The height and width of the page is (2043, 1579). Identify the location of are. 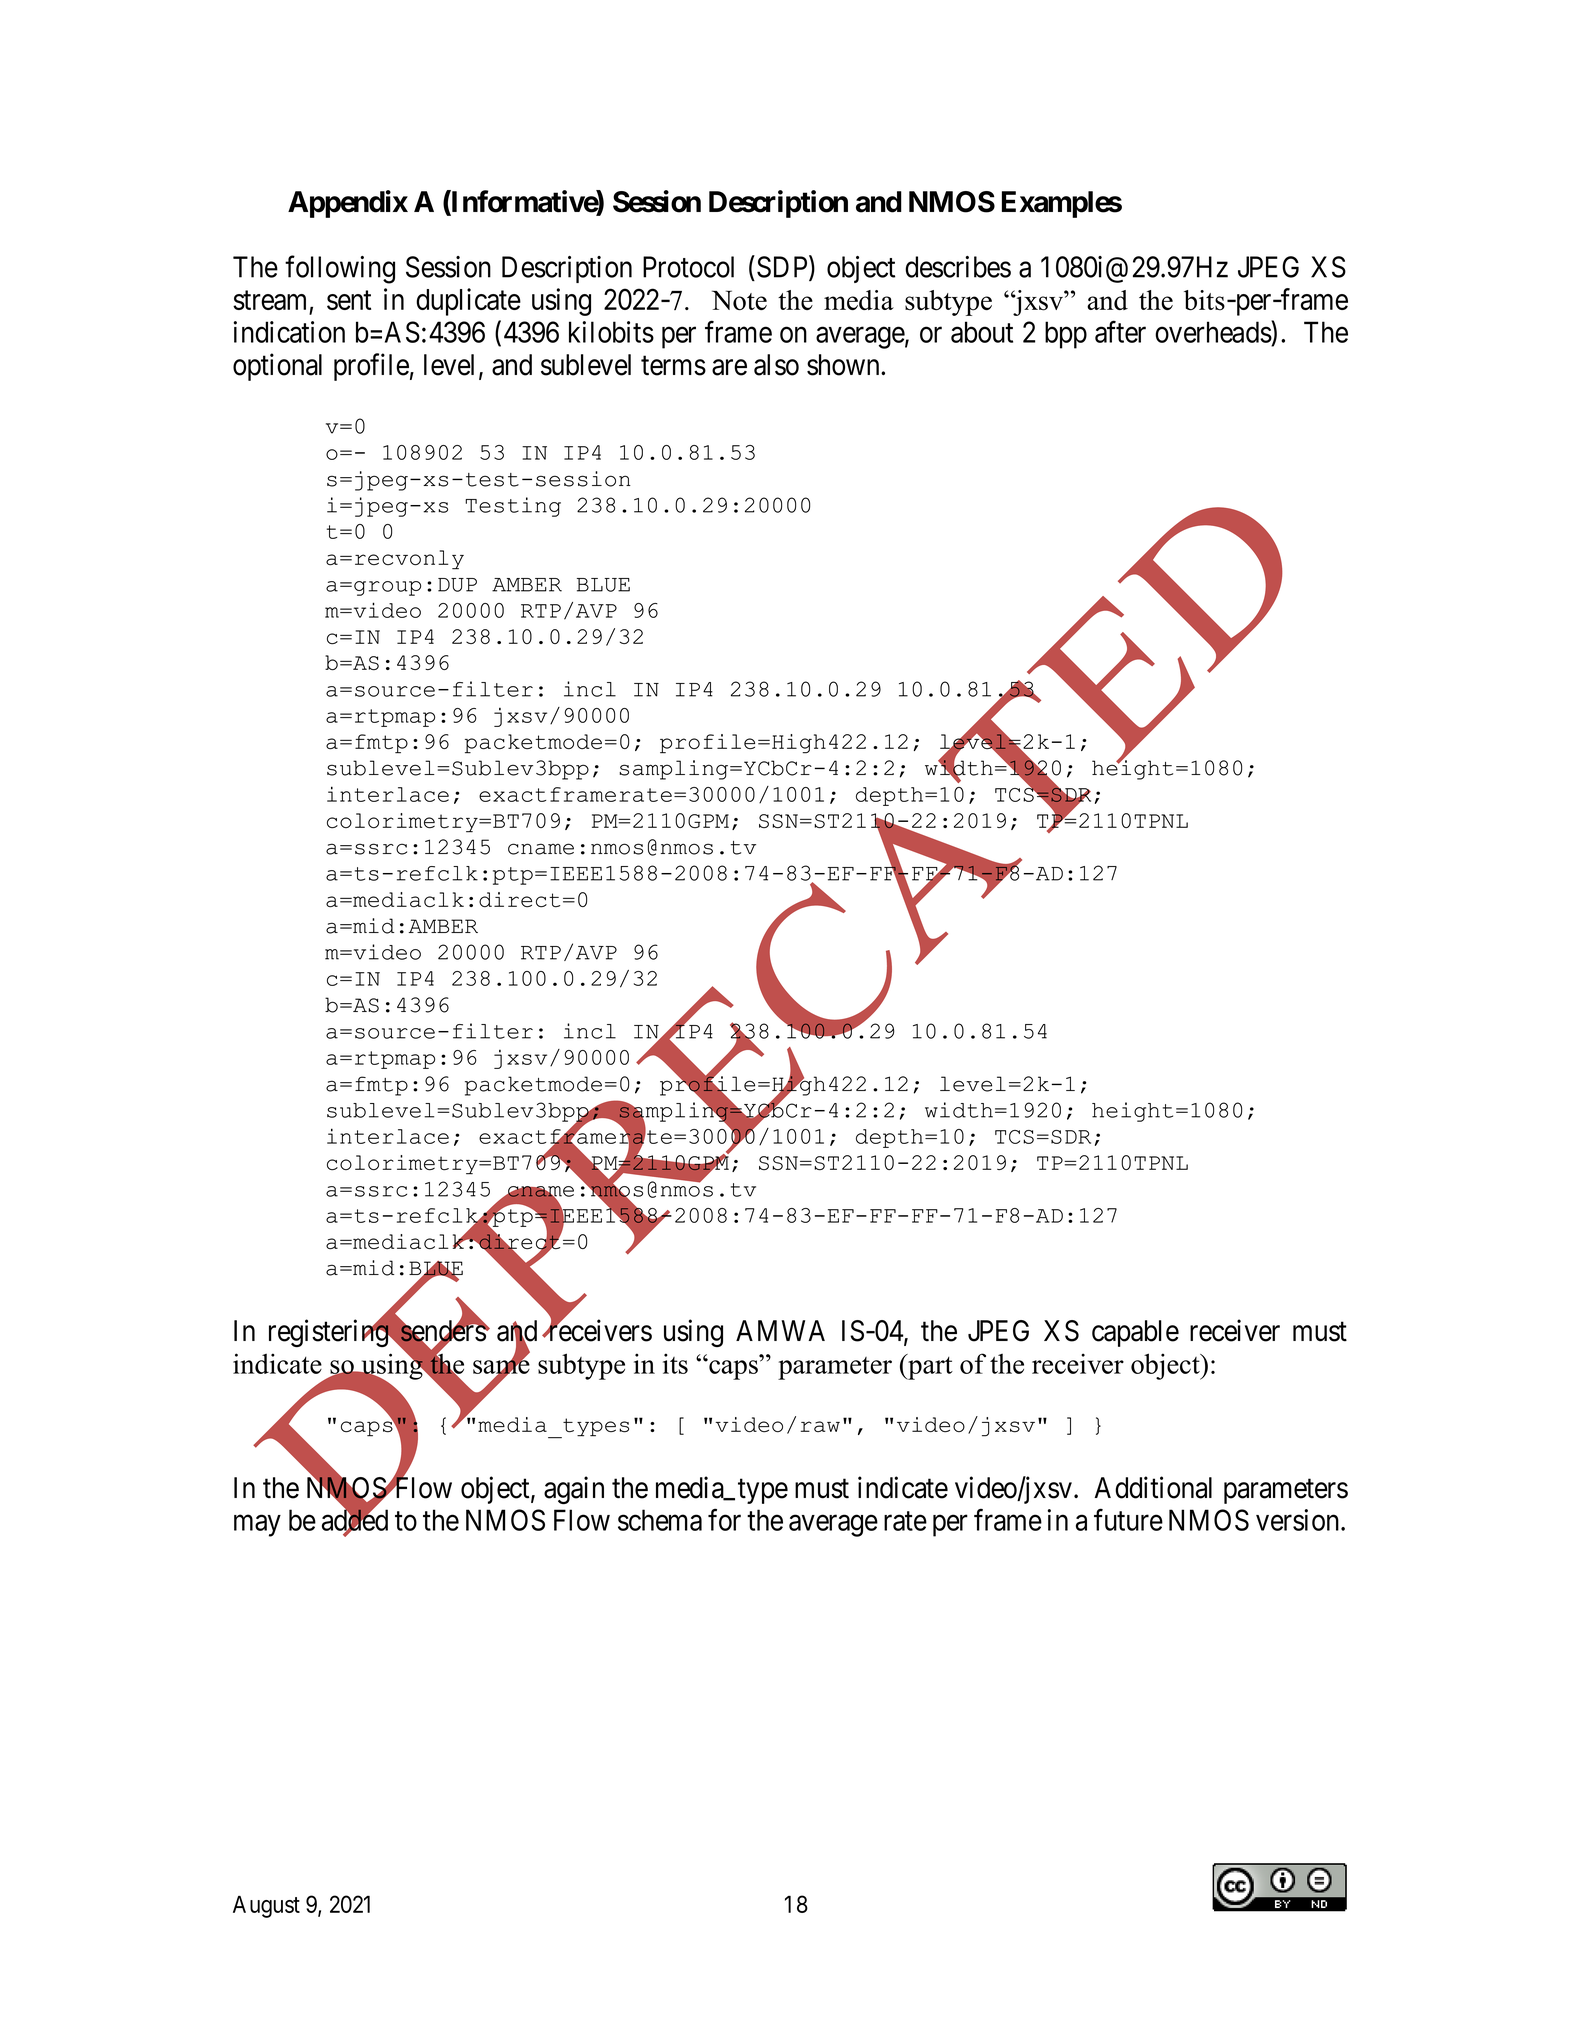
(729, 368).
